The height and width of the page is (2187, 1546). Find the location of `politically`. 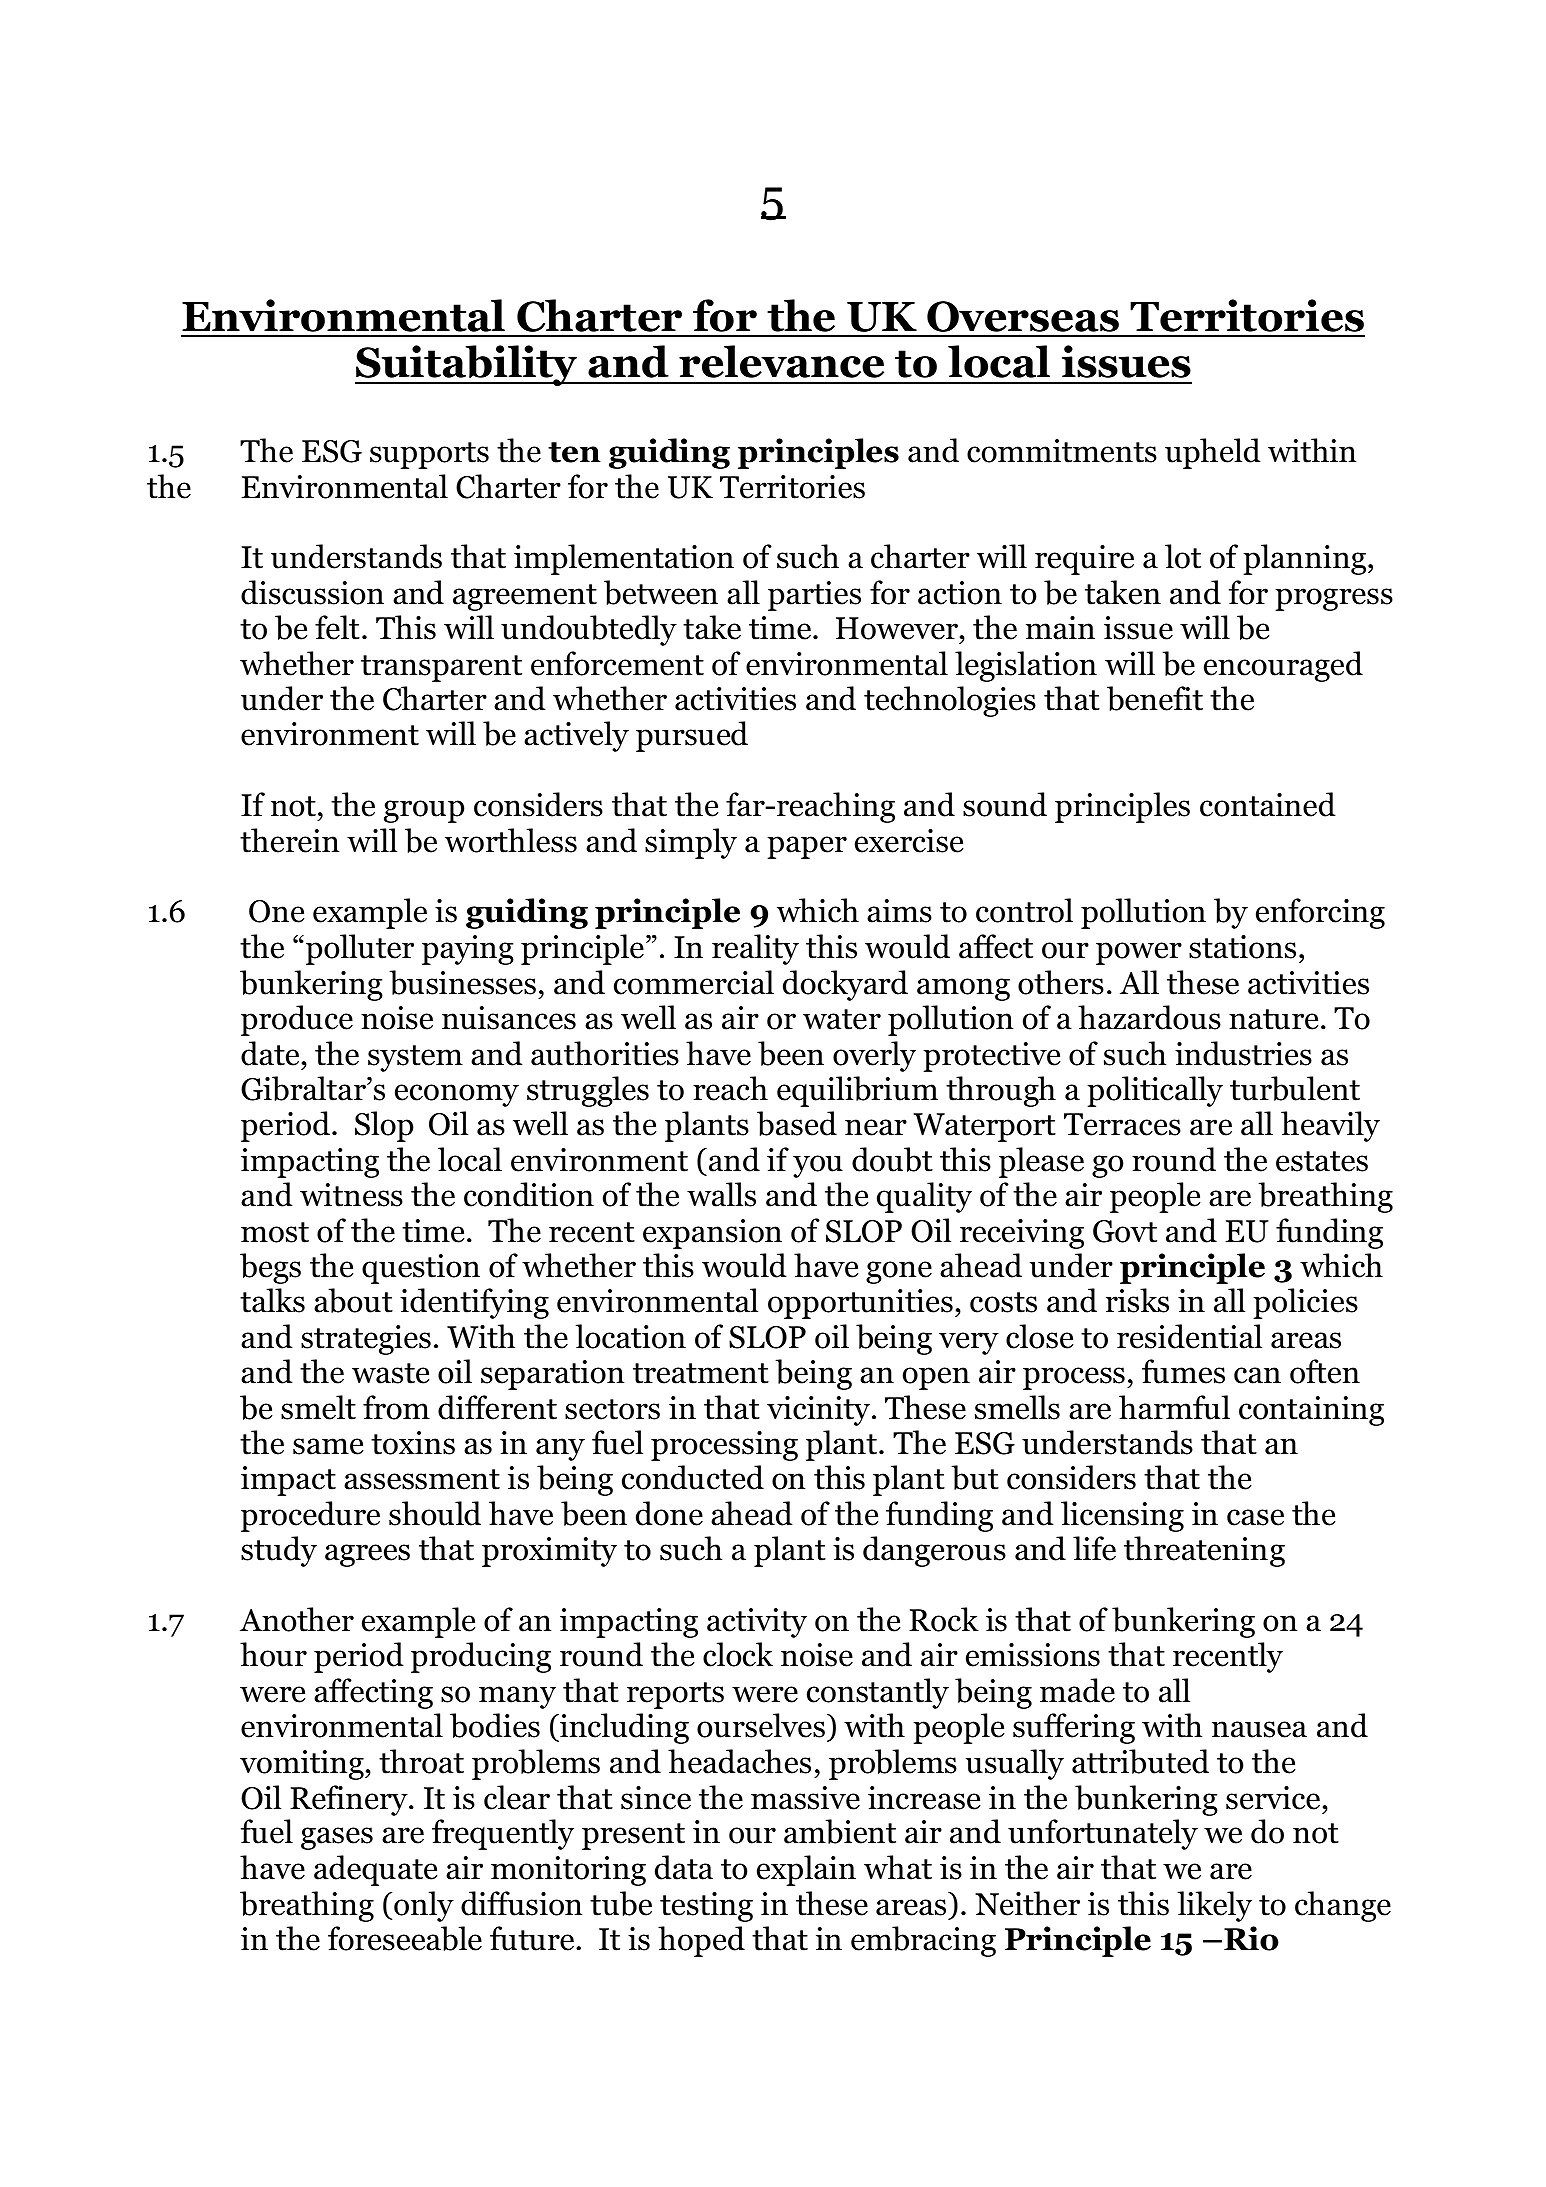

politically is located at coordinates (1155, 1091).
